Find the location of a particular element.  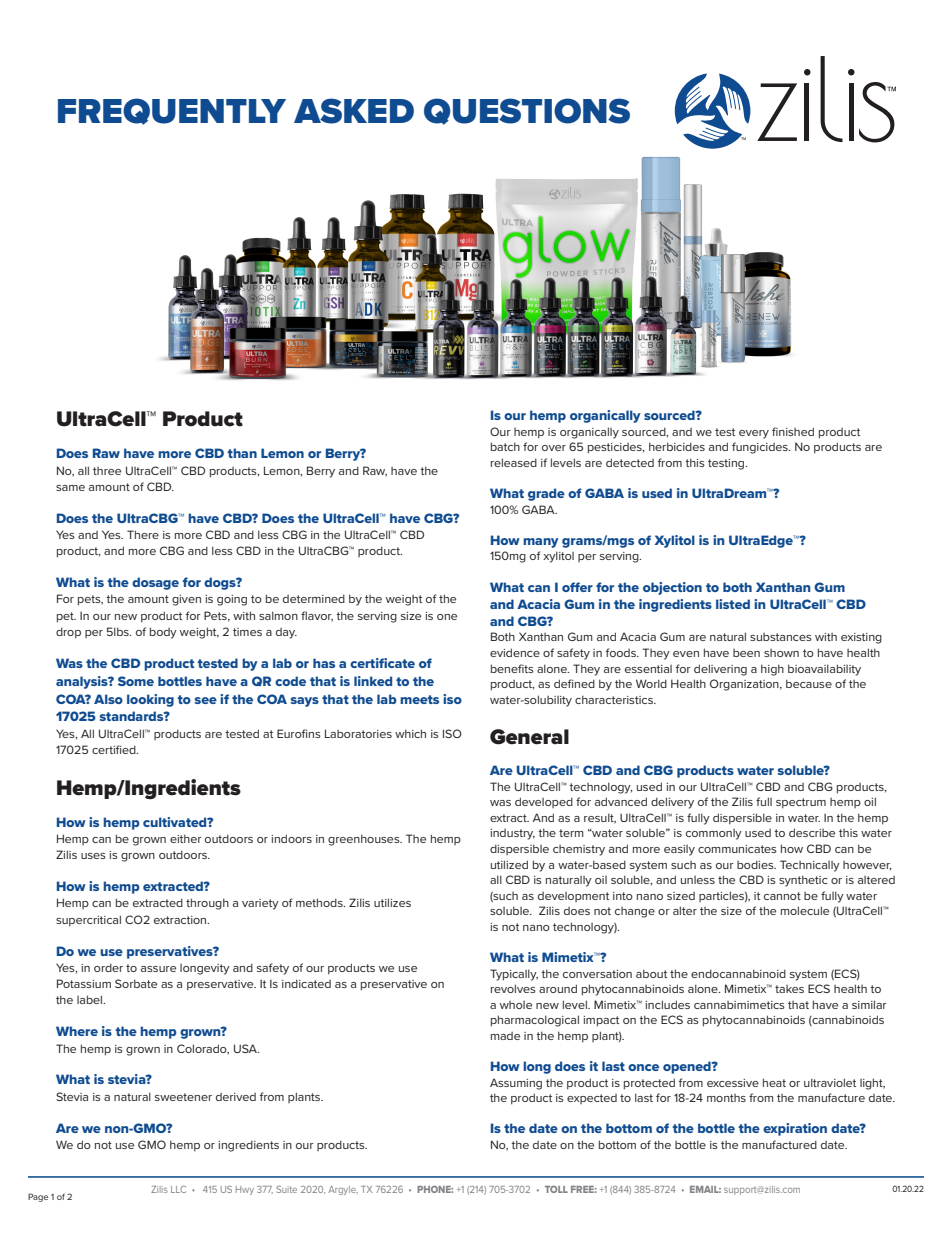

supercritical is located at coordinates (88, 921).
